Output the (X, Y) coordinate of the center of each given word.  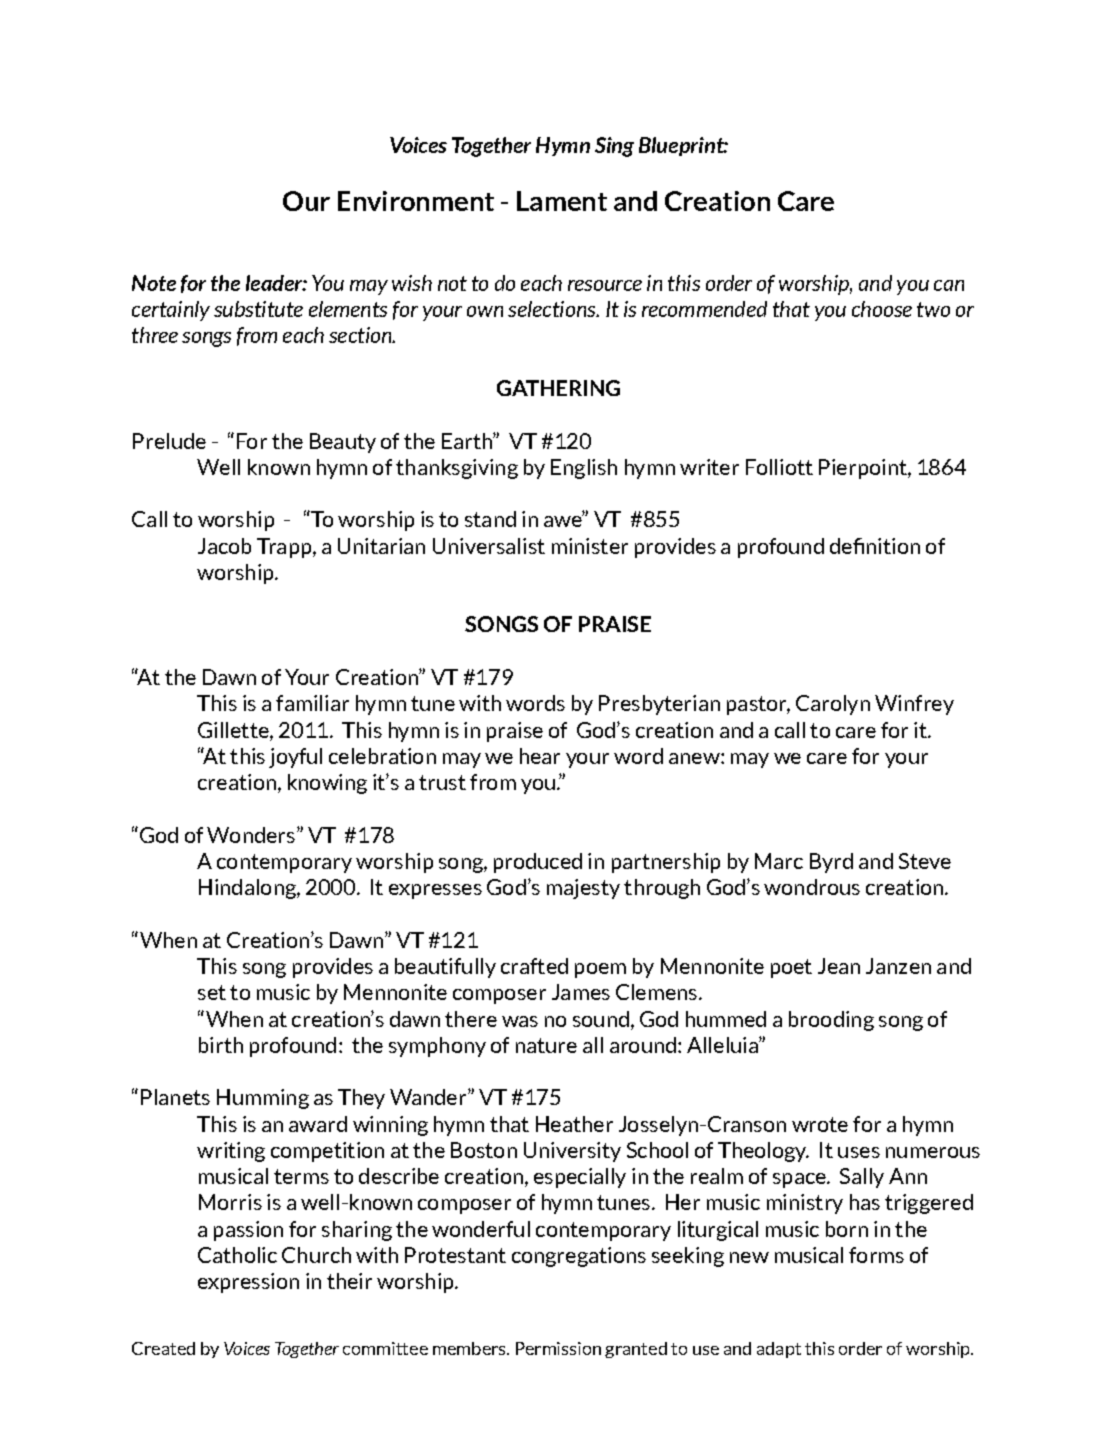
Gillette (234, 730)
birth (221, 1045)
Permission (558, 1348)
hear (540, 756)
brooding (831, 1021)
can (949, 285)
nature (546, 1045)
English (584, 469)
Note (154, 283)
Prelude (169, 441)
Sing (614, 147)
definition (875, 546)
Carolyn (833, 705)
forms (876, 1255)
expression (248, 1283)
